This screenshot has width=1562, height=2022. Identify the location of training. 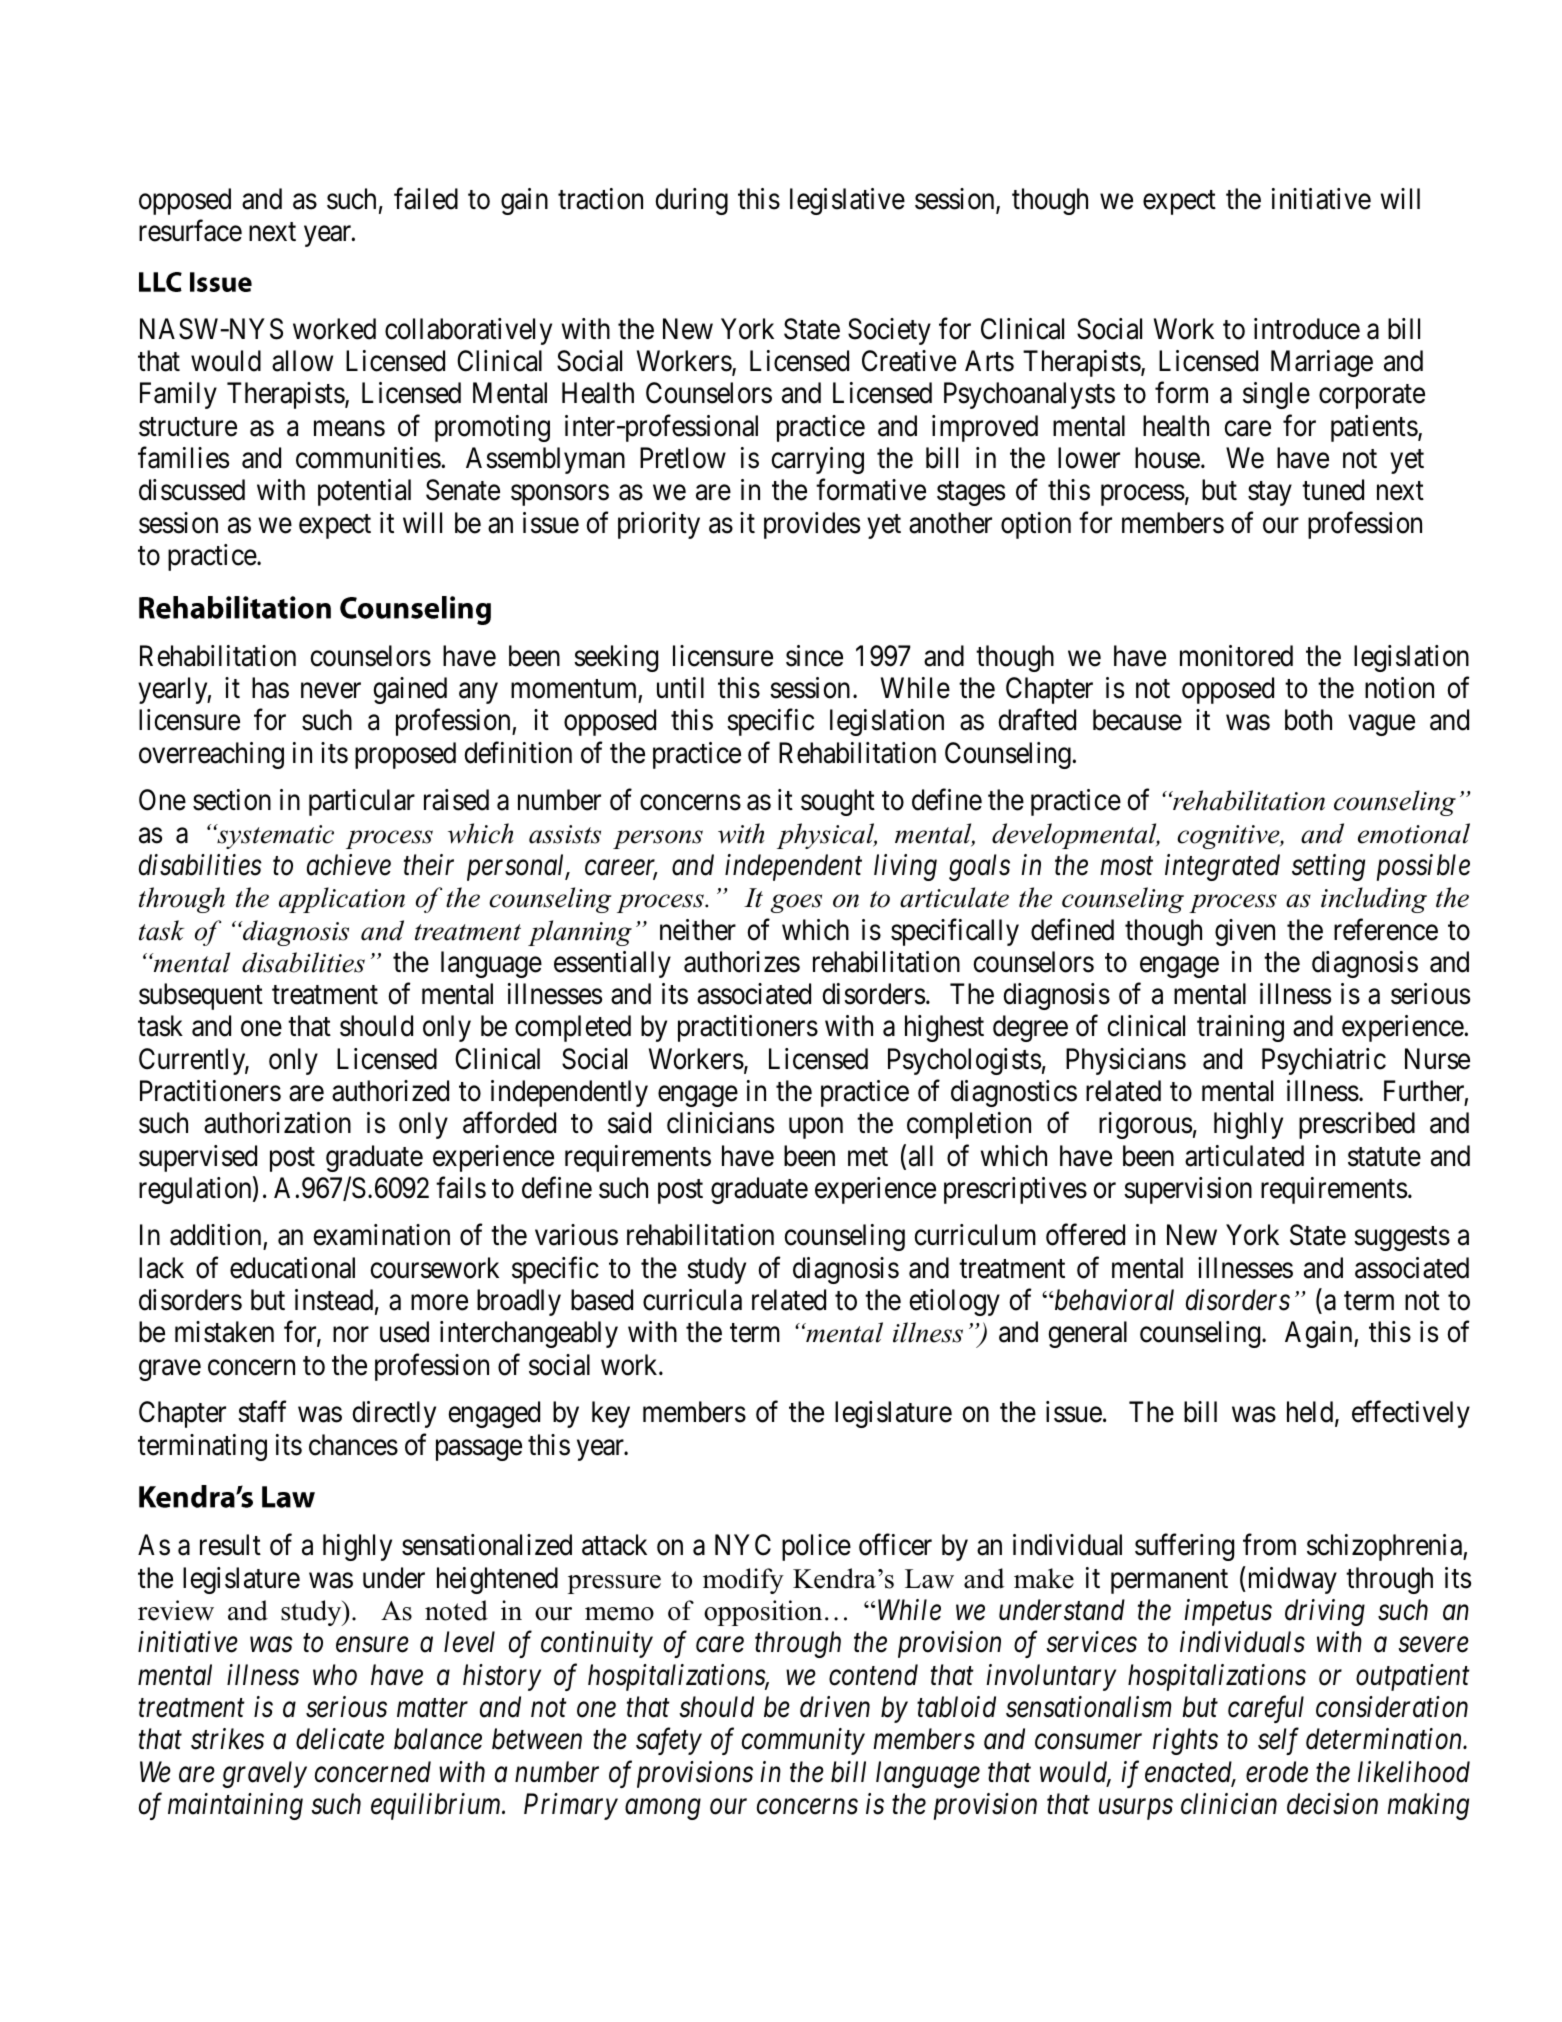
(1240, 1028).
